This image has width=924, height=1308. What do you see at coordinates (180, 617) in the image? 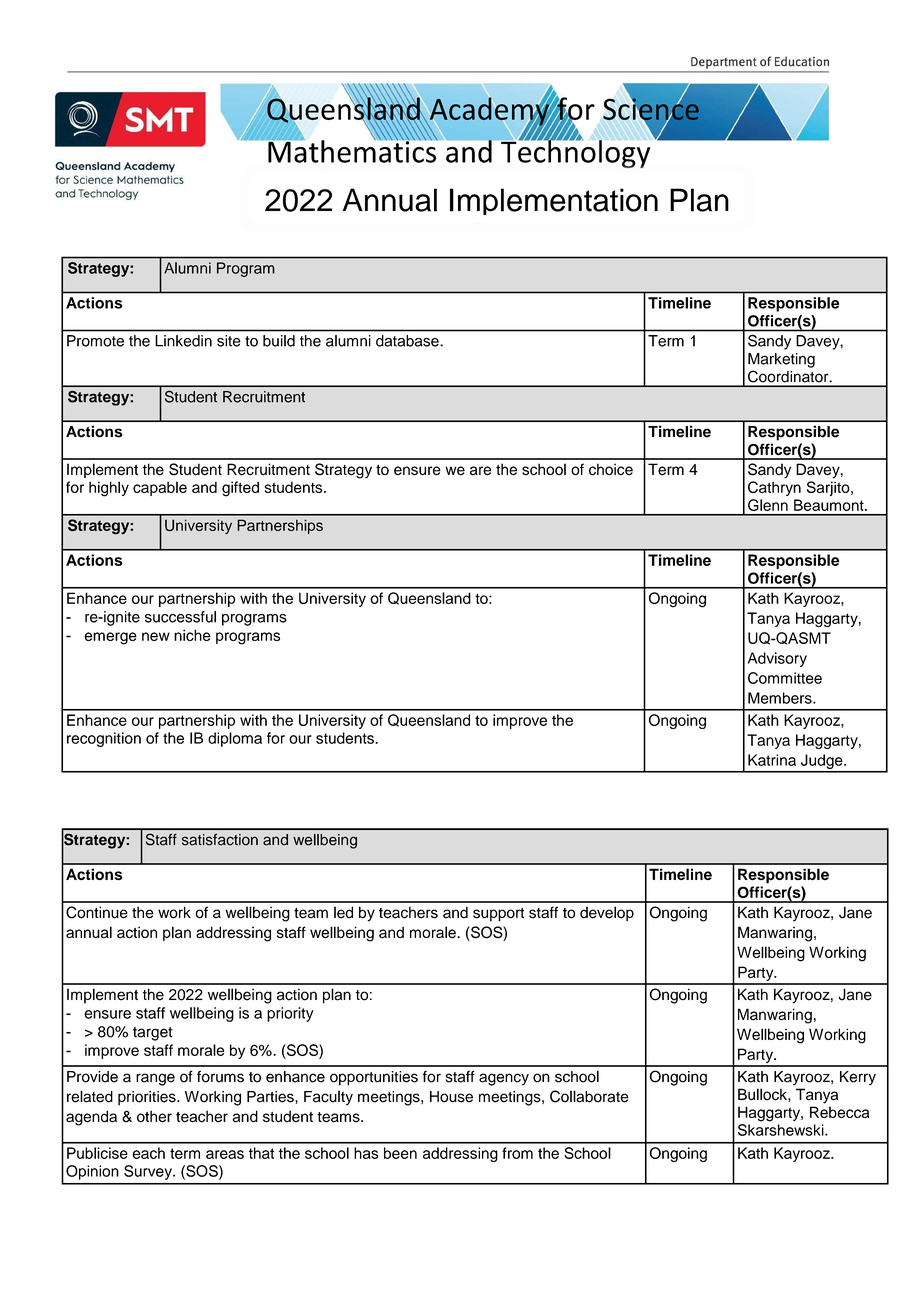
I see `successful` at bounding box center [180, 617].
